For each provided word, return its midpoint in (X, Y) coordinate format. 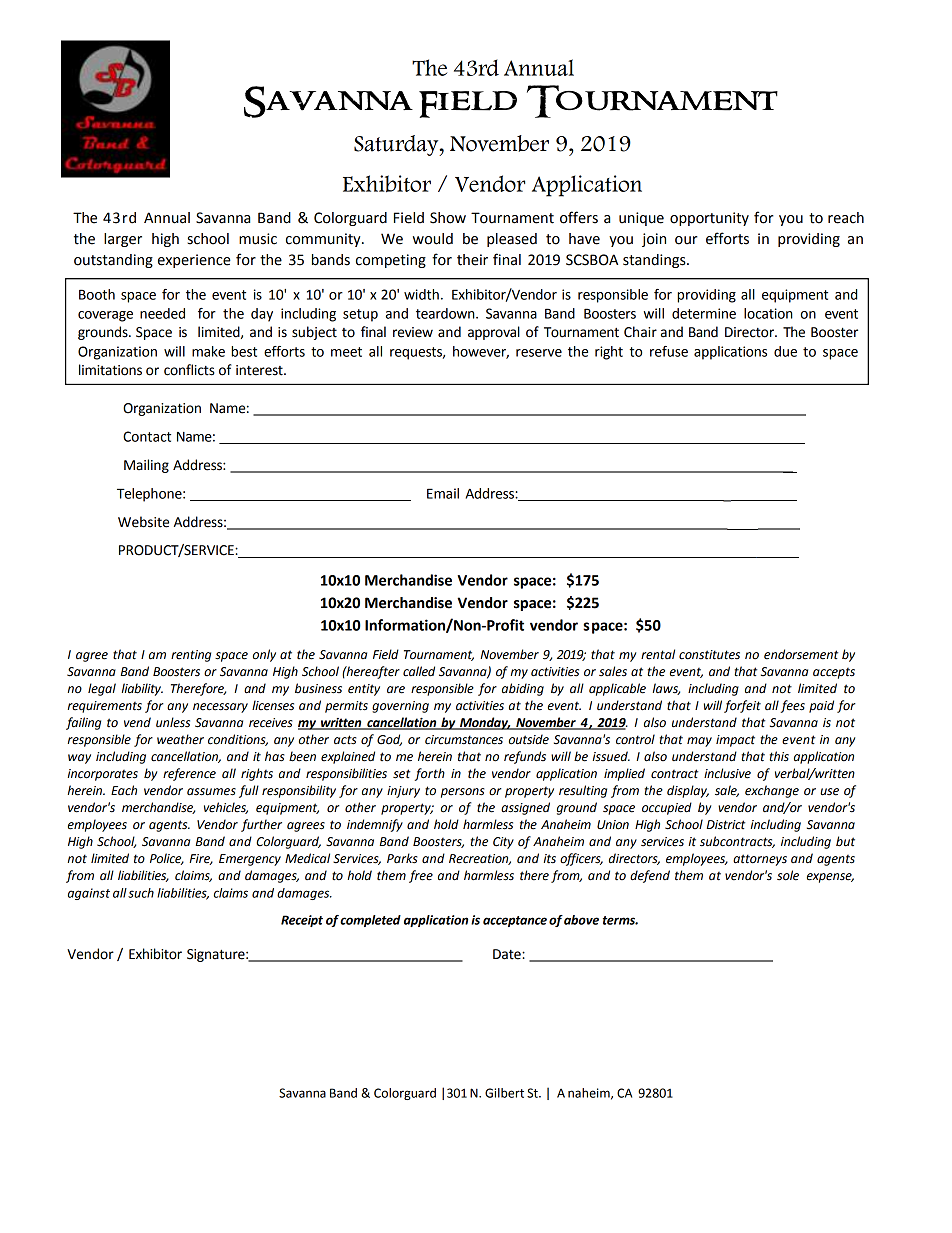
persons (463, 793)
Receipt (302, 921)
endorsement (801, 654)
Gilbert (504, 1093)
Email (443, 493)
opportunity (709, 219)
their (472, 260)
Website (143, 522)
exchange (772, 791)
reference (189, 774)
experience (194, 261)
